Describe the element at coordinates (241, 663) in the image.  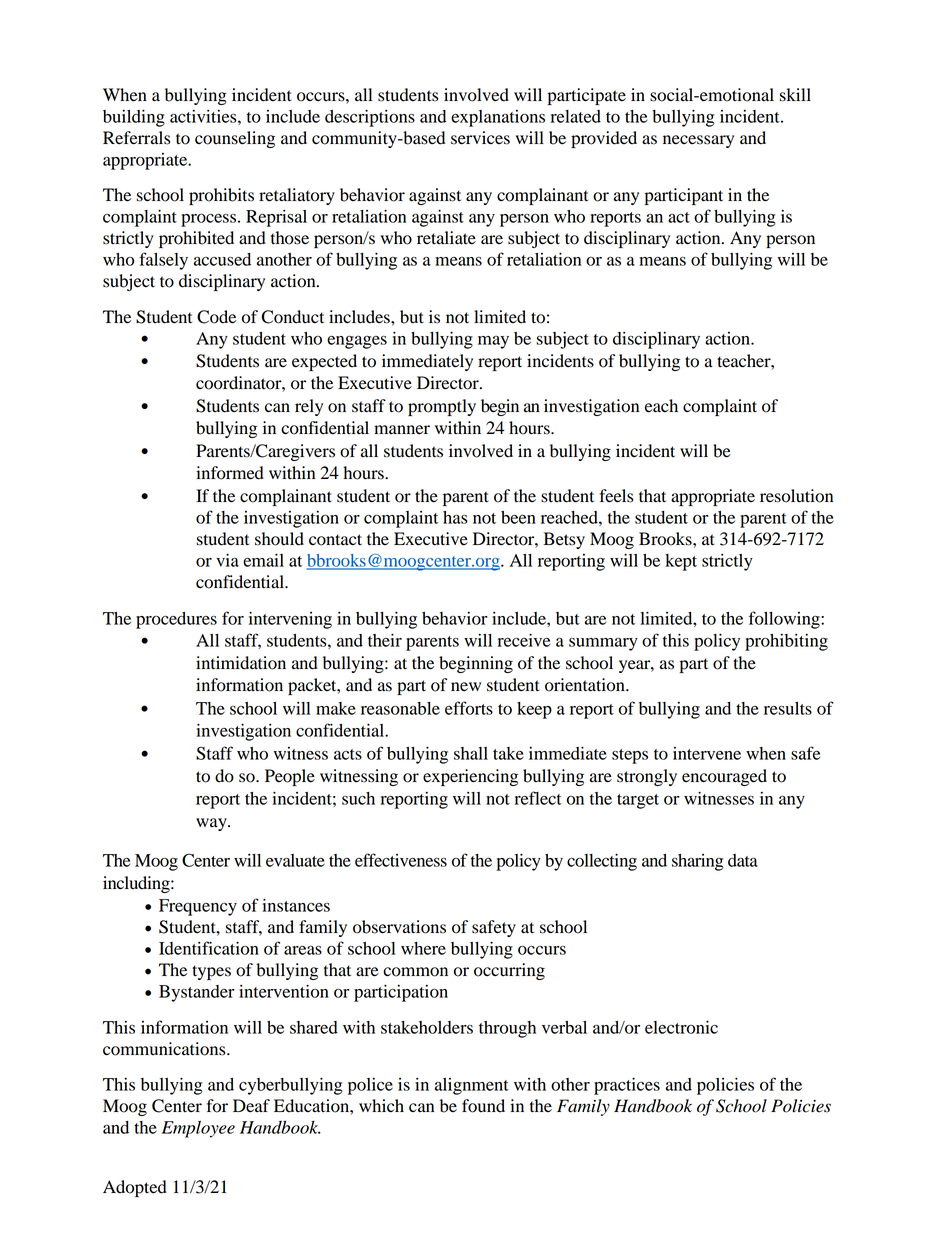
I see `intimidation` at that location.
